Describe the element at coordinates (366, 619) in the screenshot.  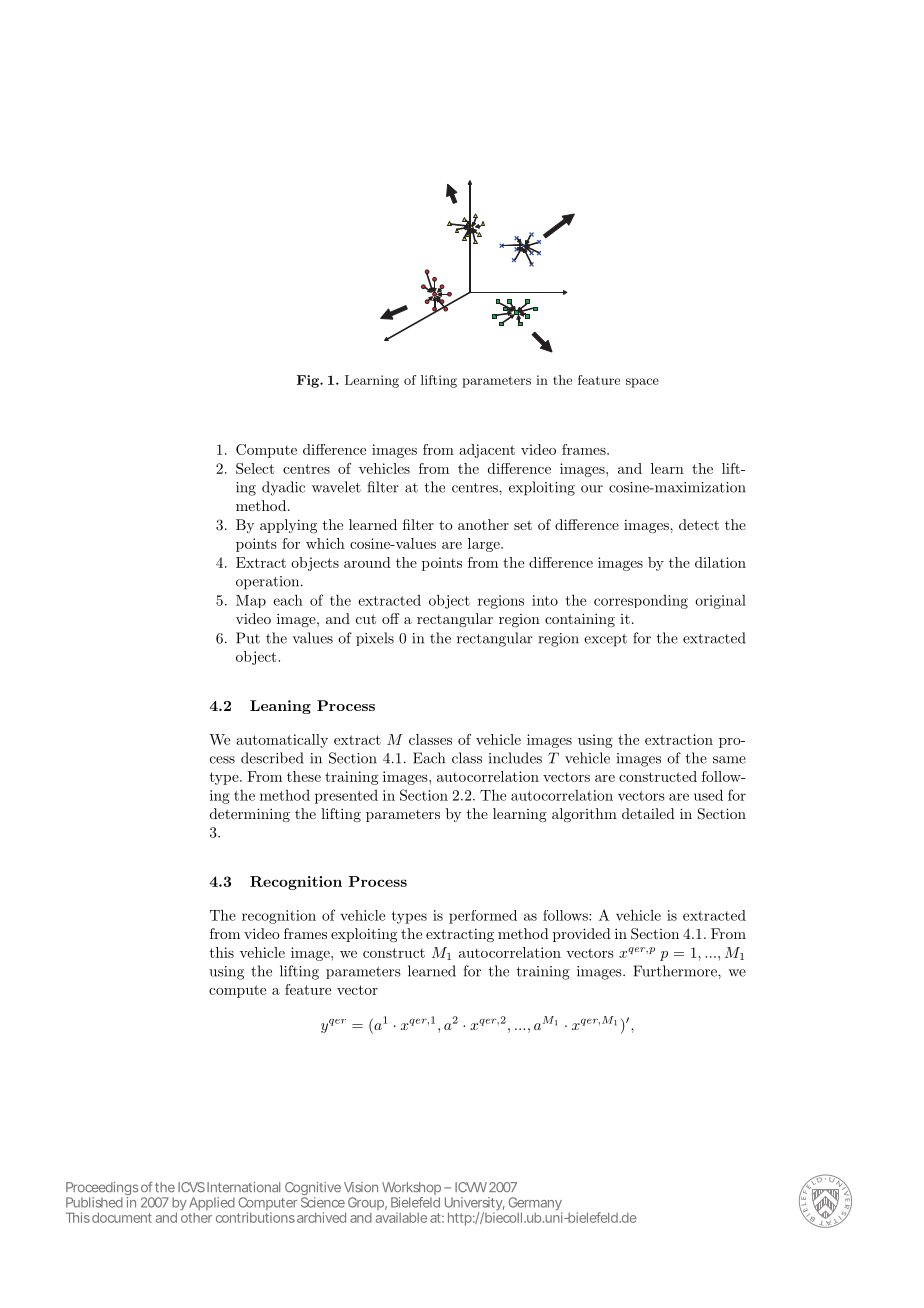
I see `cut` at that location.
